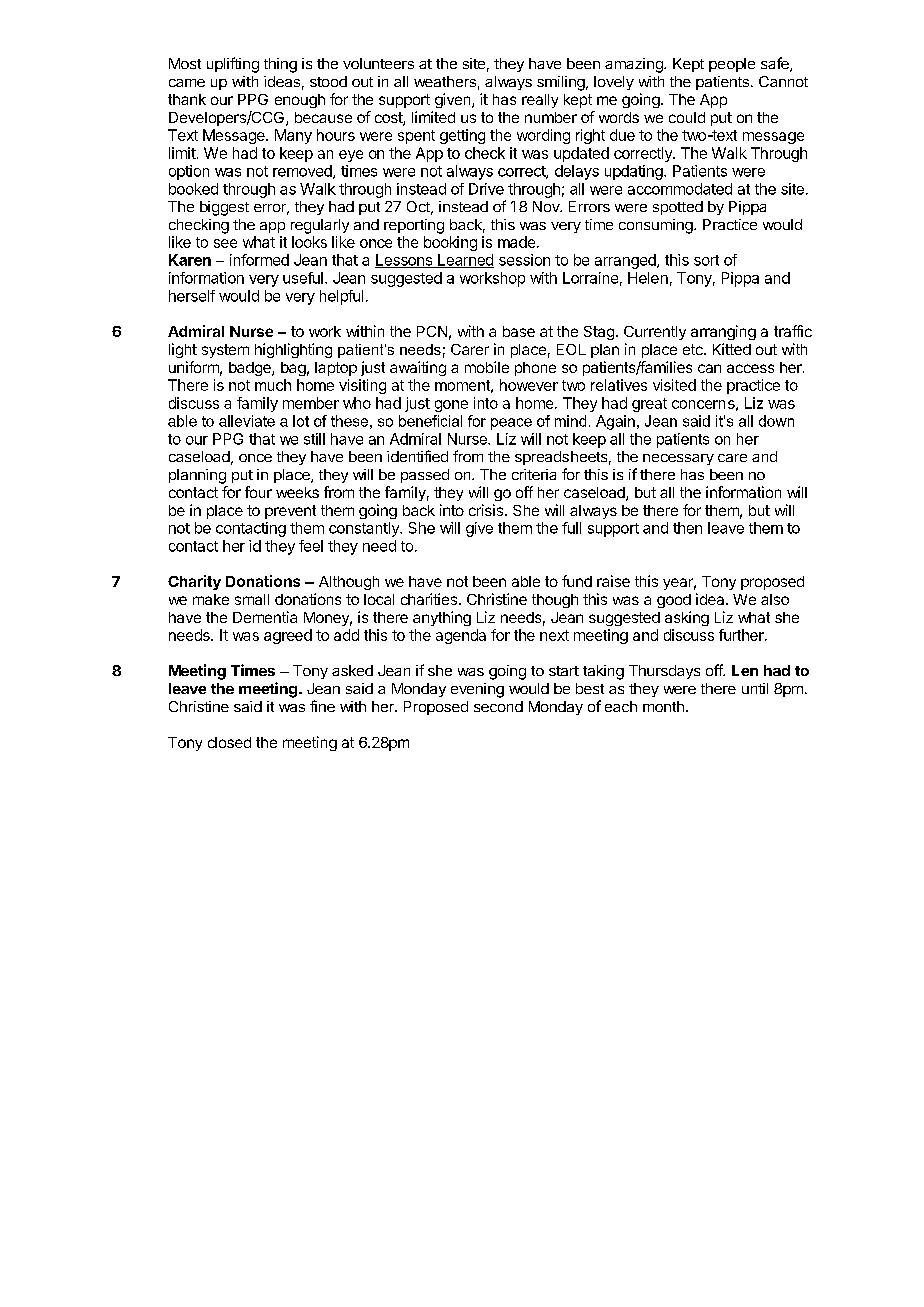 The height and width of the screenshot is (1307, 924). I want to click on weathers, so click(445, 81).
